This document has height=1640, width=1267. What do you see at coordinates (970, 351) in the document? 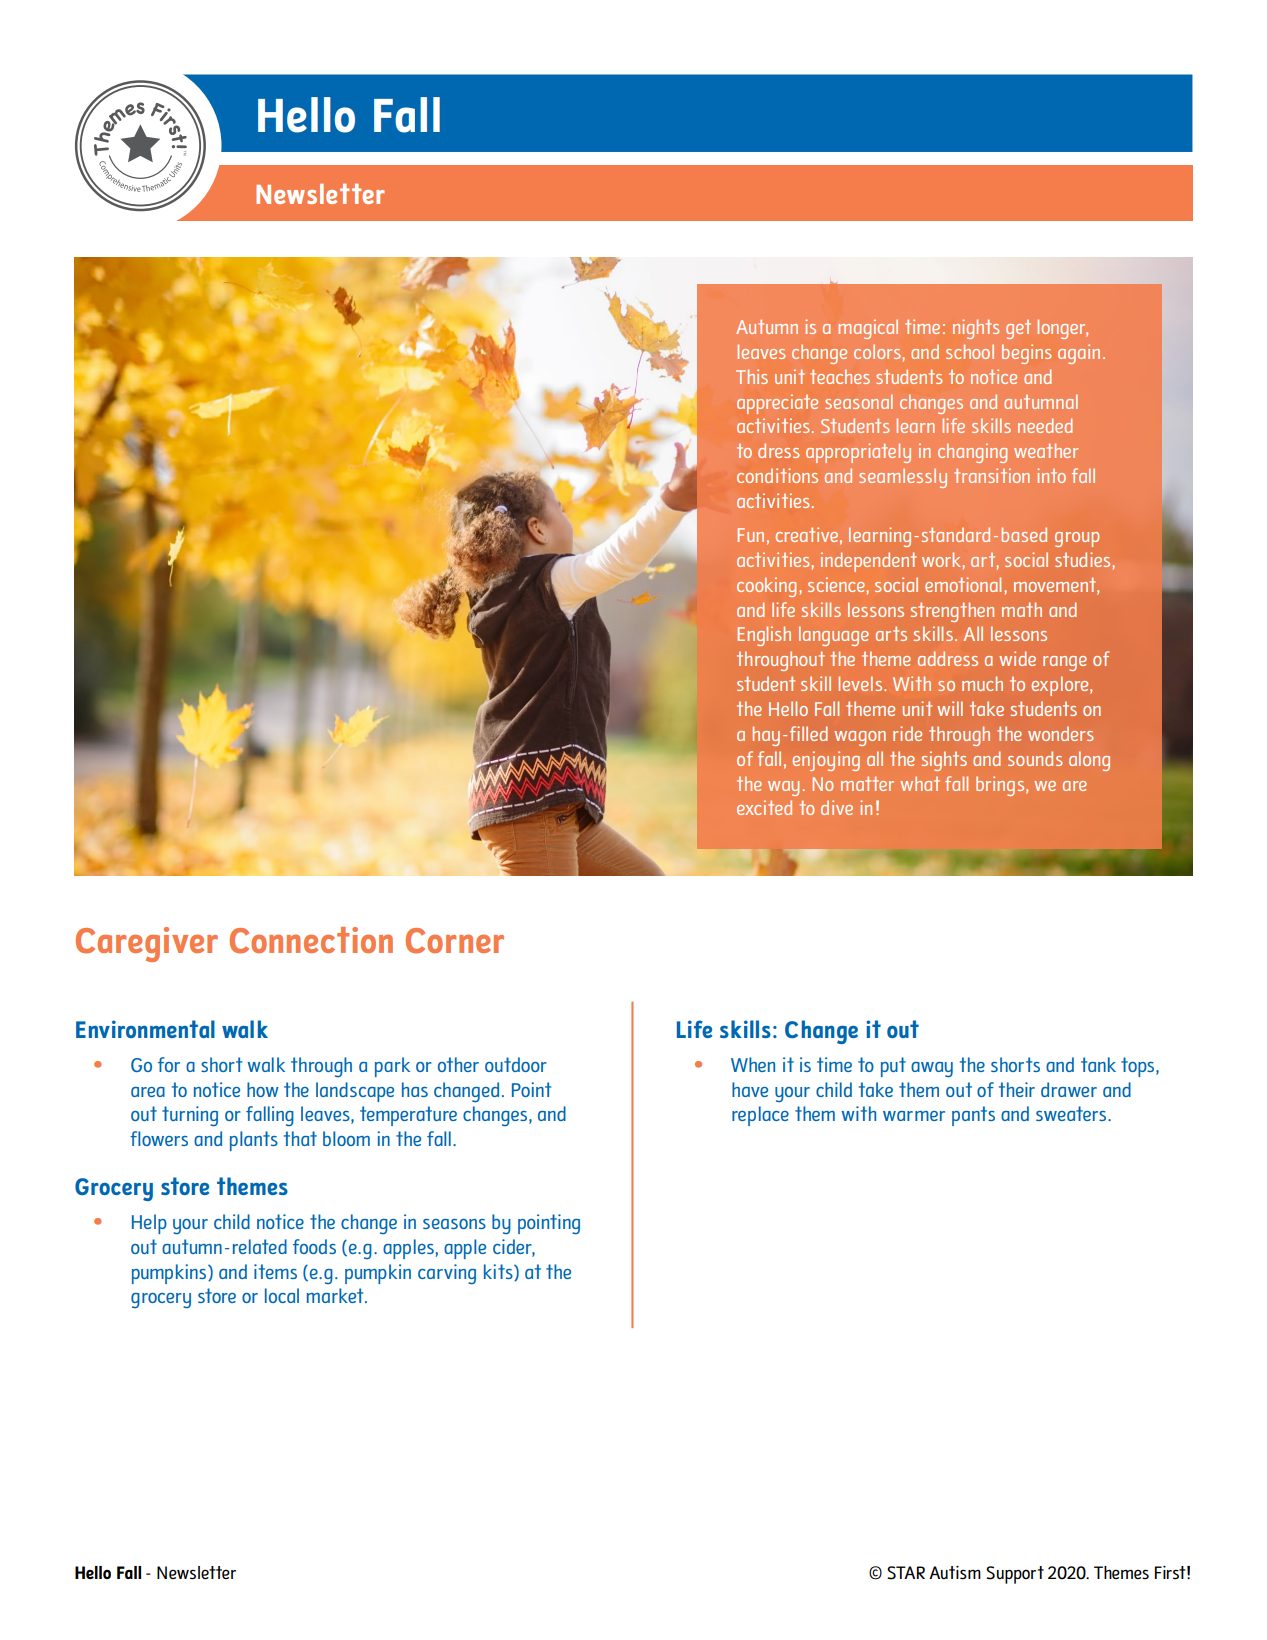
I see `school` at bounding box center [970, 351].
